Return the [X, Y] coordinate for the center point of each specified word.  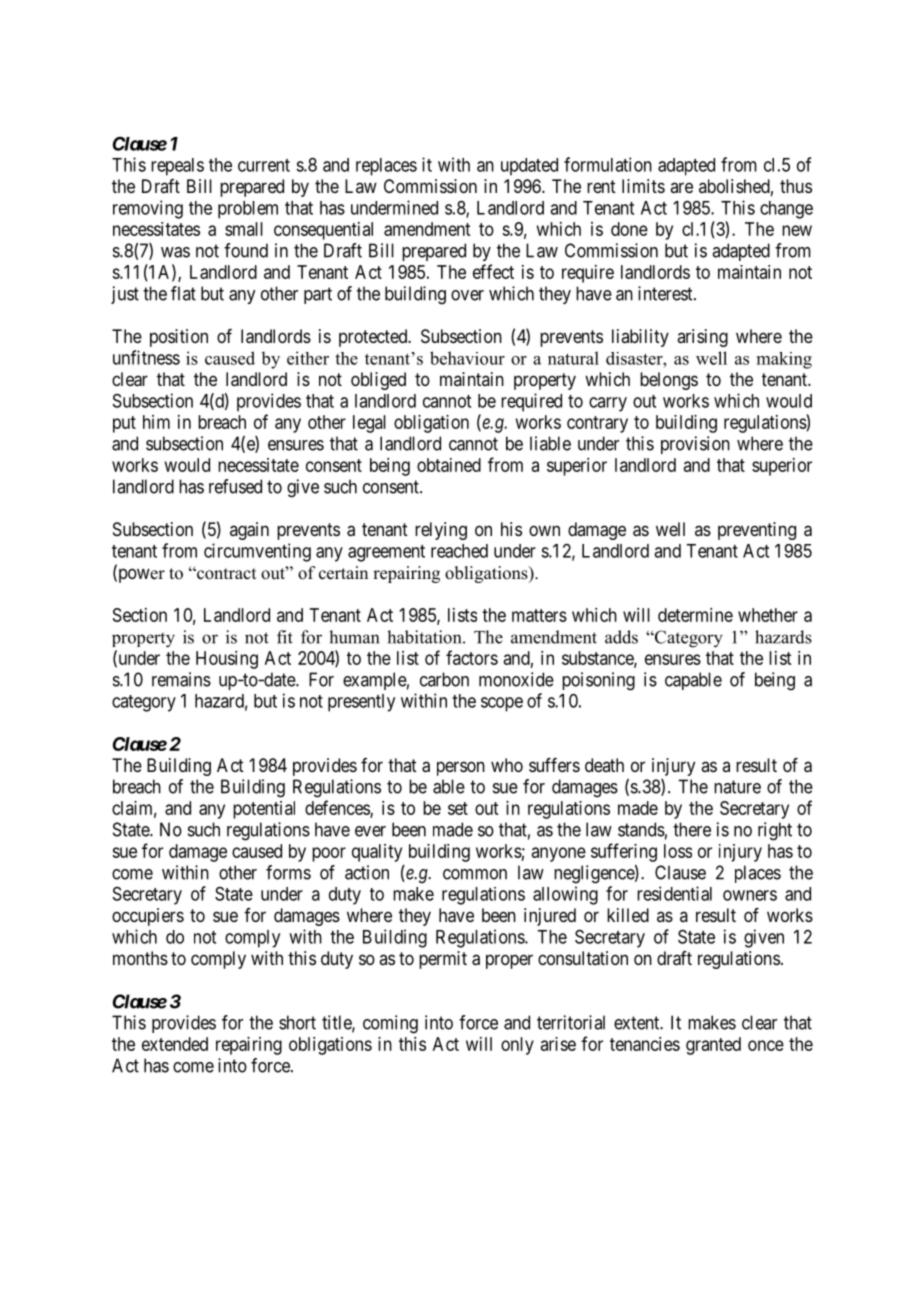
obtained [449, 465]
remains [181, 679]
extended [175, 1044]
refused [235, 486]
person [461, 768]
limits [643, 186]
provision [695, 445]
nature [737, 787]
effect [493, 271]
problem [248, 210]
